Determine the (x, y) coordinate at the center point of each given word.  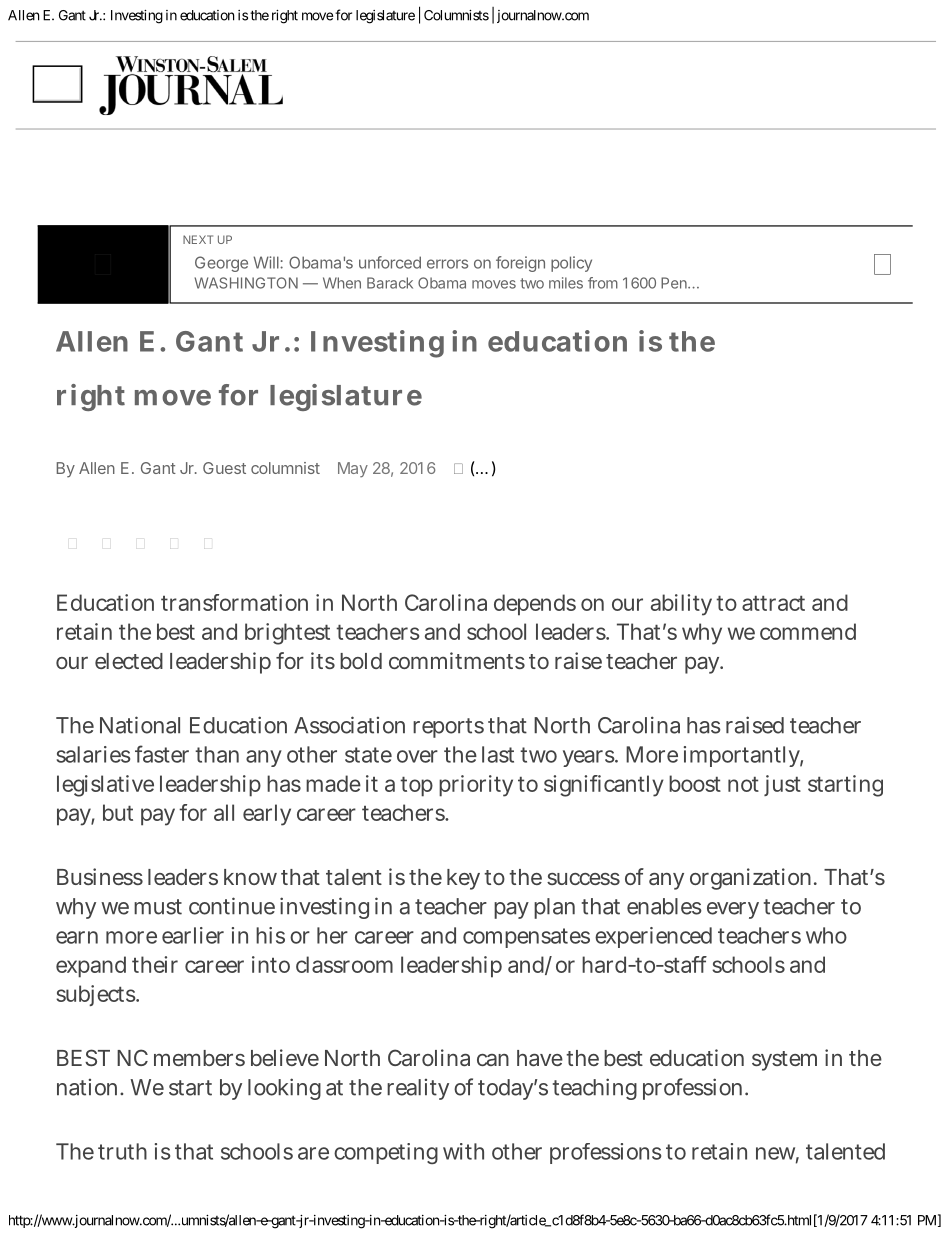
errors (447, 264)
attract (773, 603)
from (603, 283)
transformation (234, 602)
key (463, 879)
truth (122, 1151)
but (118, 812)
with (463, 1151)
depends (535, 605)
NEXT (198, 239)
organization (752, 879)
